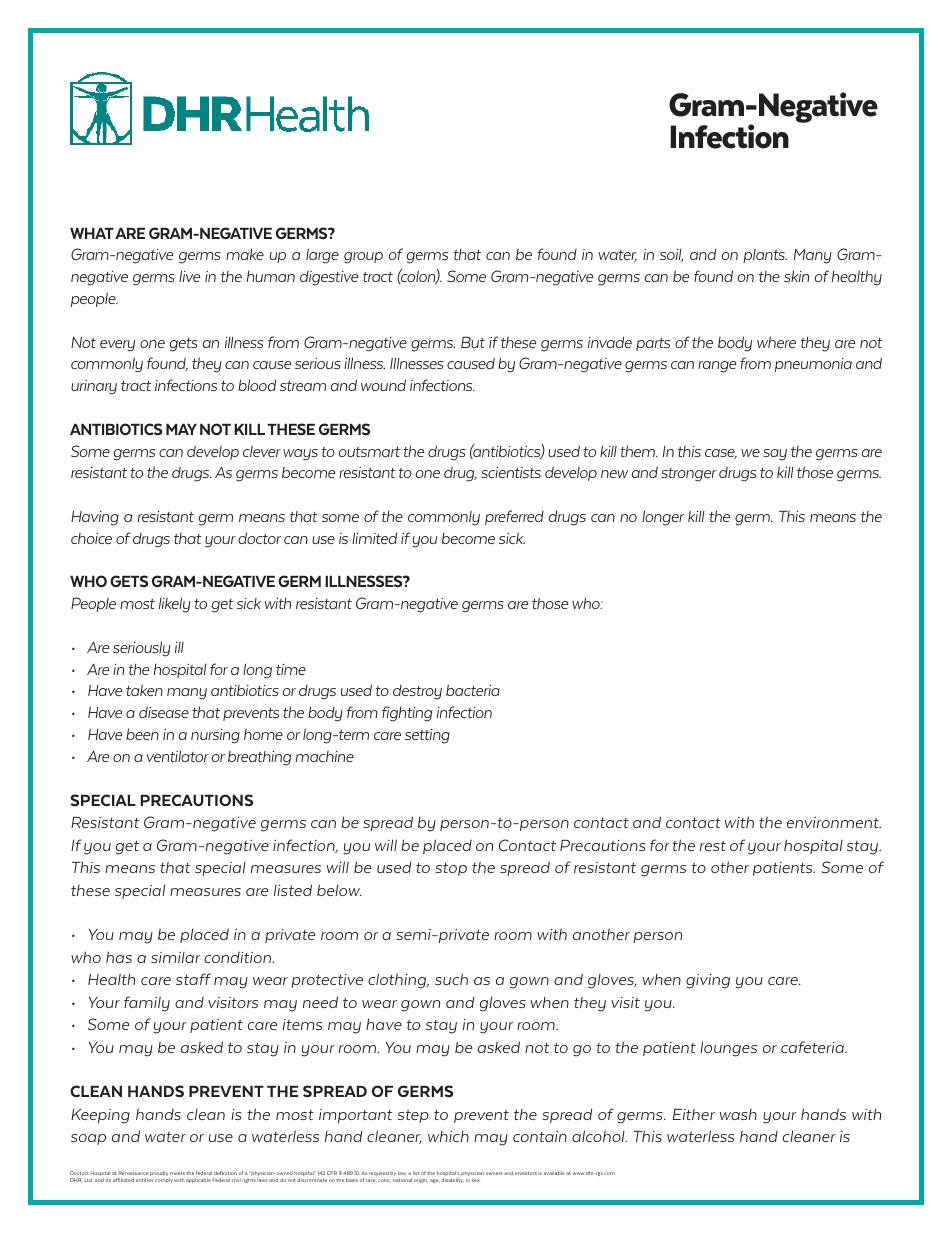  I want to click on bacteria, so click(473, 690).
